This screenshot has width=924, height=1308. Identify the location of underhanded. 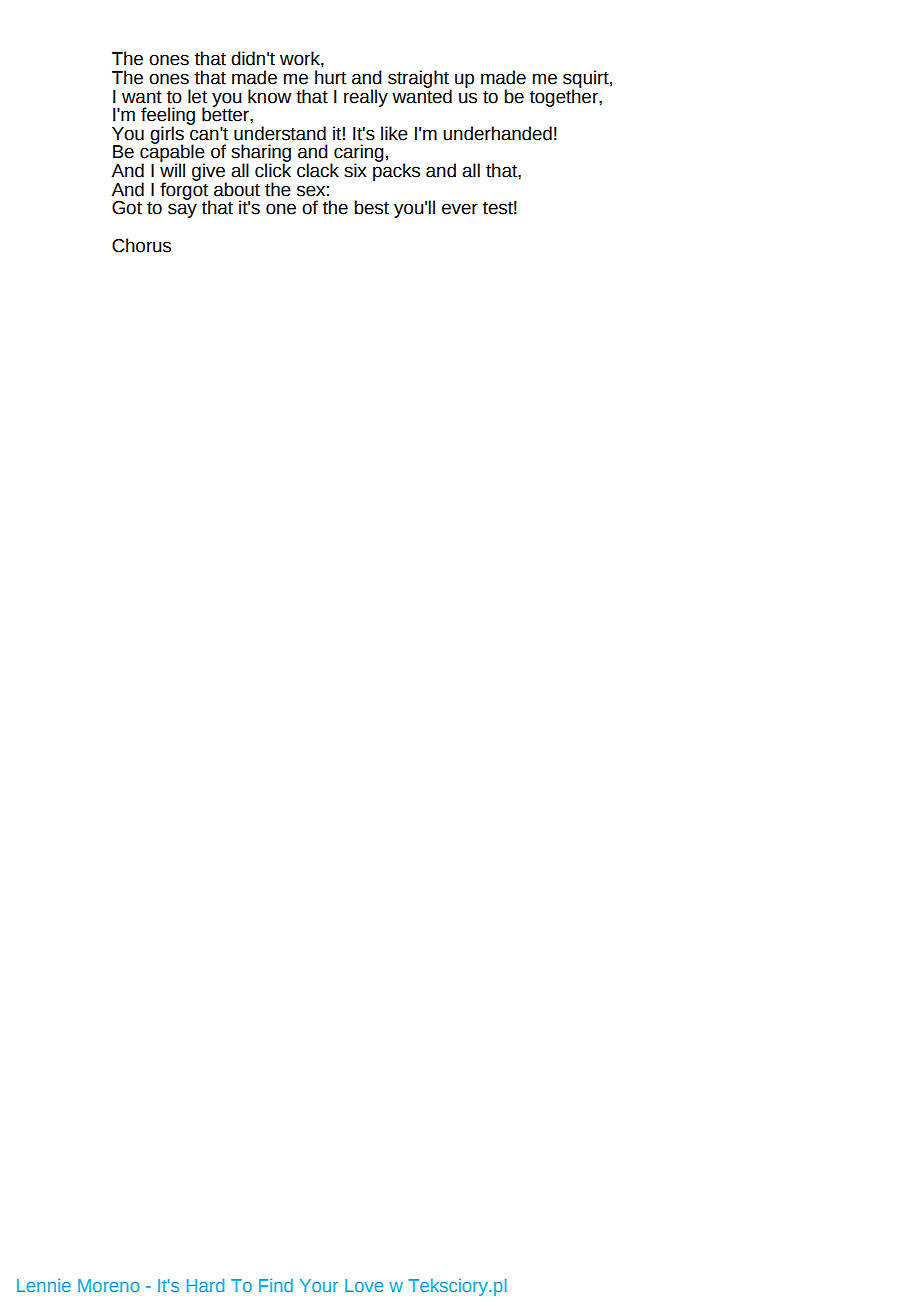
(497, 133).
